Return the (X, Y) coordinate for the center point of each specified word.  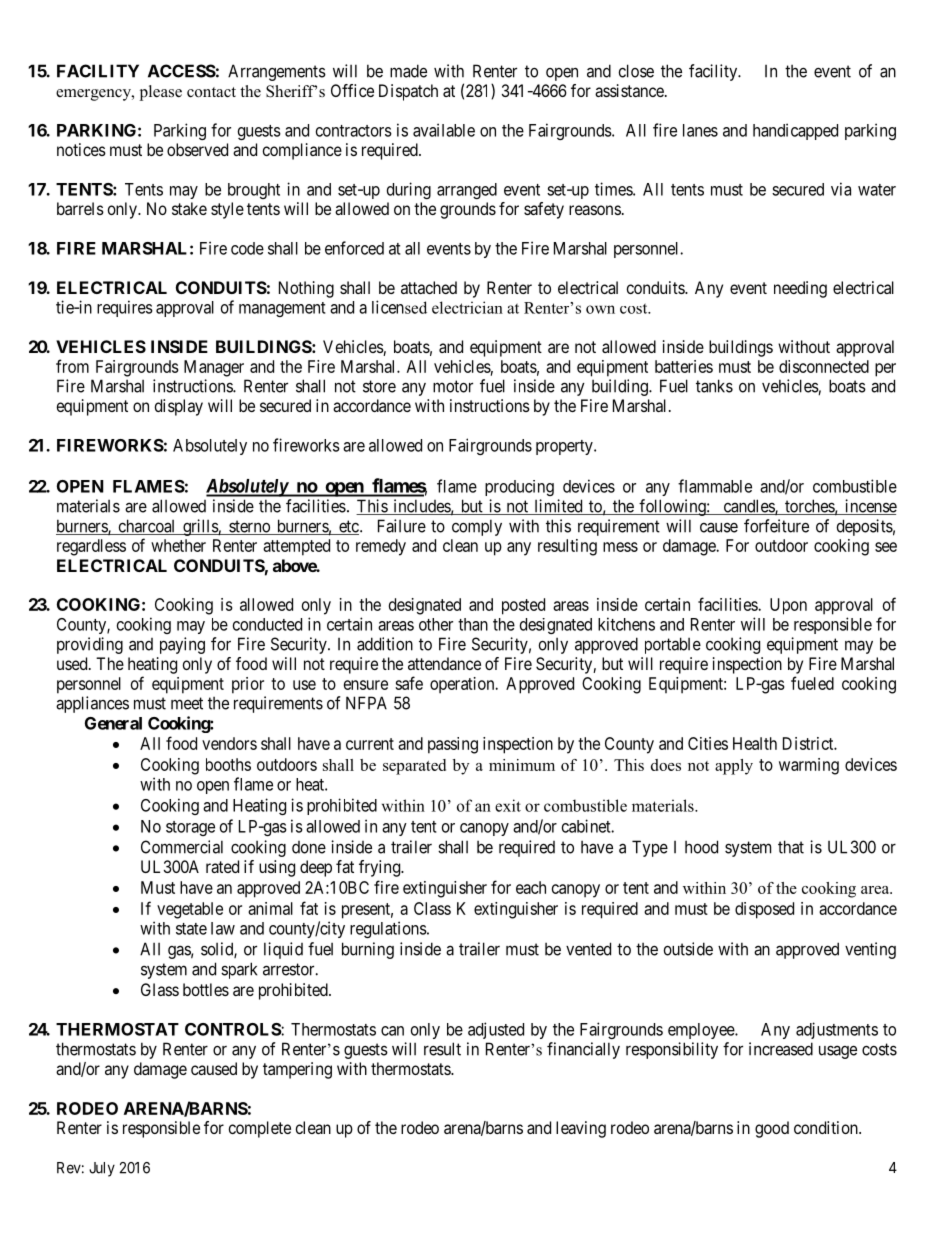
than (473, 624)
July (102, 1169)
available (444, 130)
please (161, 93)
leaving (581, 1129)
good (772, 1129)
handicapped (795, 131)
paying (182, 645)
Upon (788, 606)
